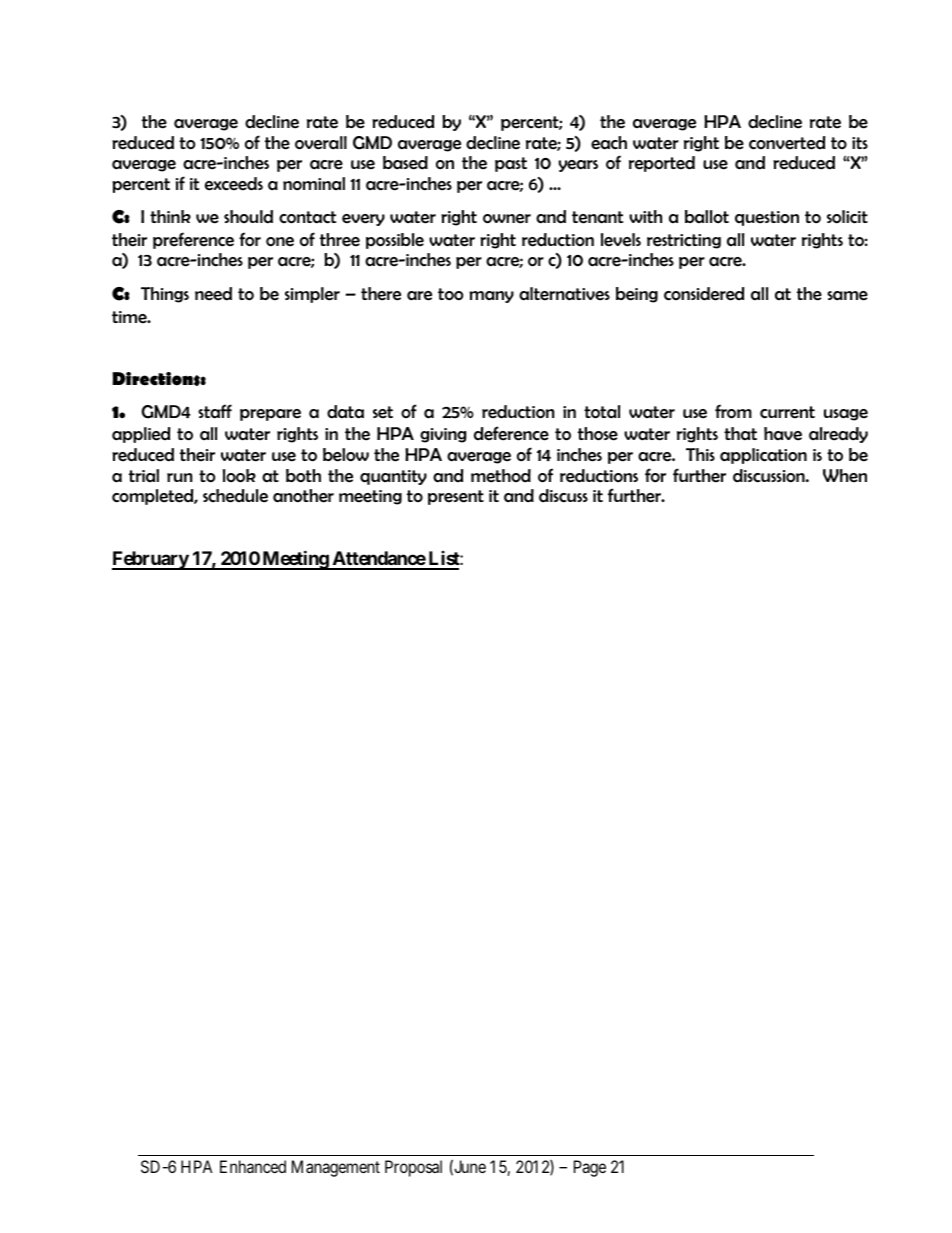 This page has height=1233, width=952. What do you see at coordinates (215, 411) in the page?
I see `staff` at bounding box center [215, 411].
